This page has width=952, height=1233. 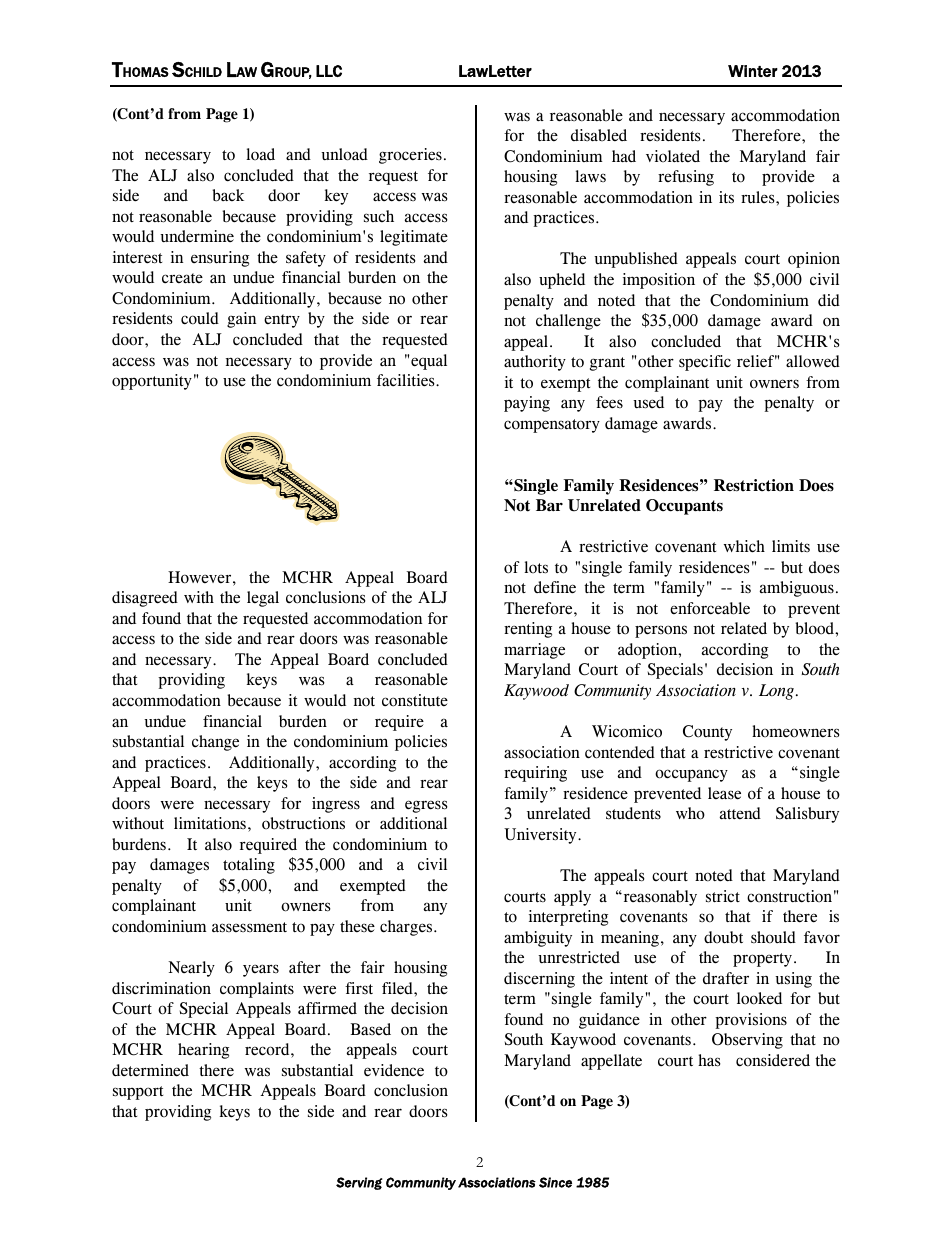 What do you see at coordinates (241, 320) in the page?
I see `gain` at bounding box center [241, 320].
